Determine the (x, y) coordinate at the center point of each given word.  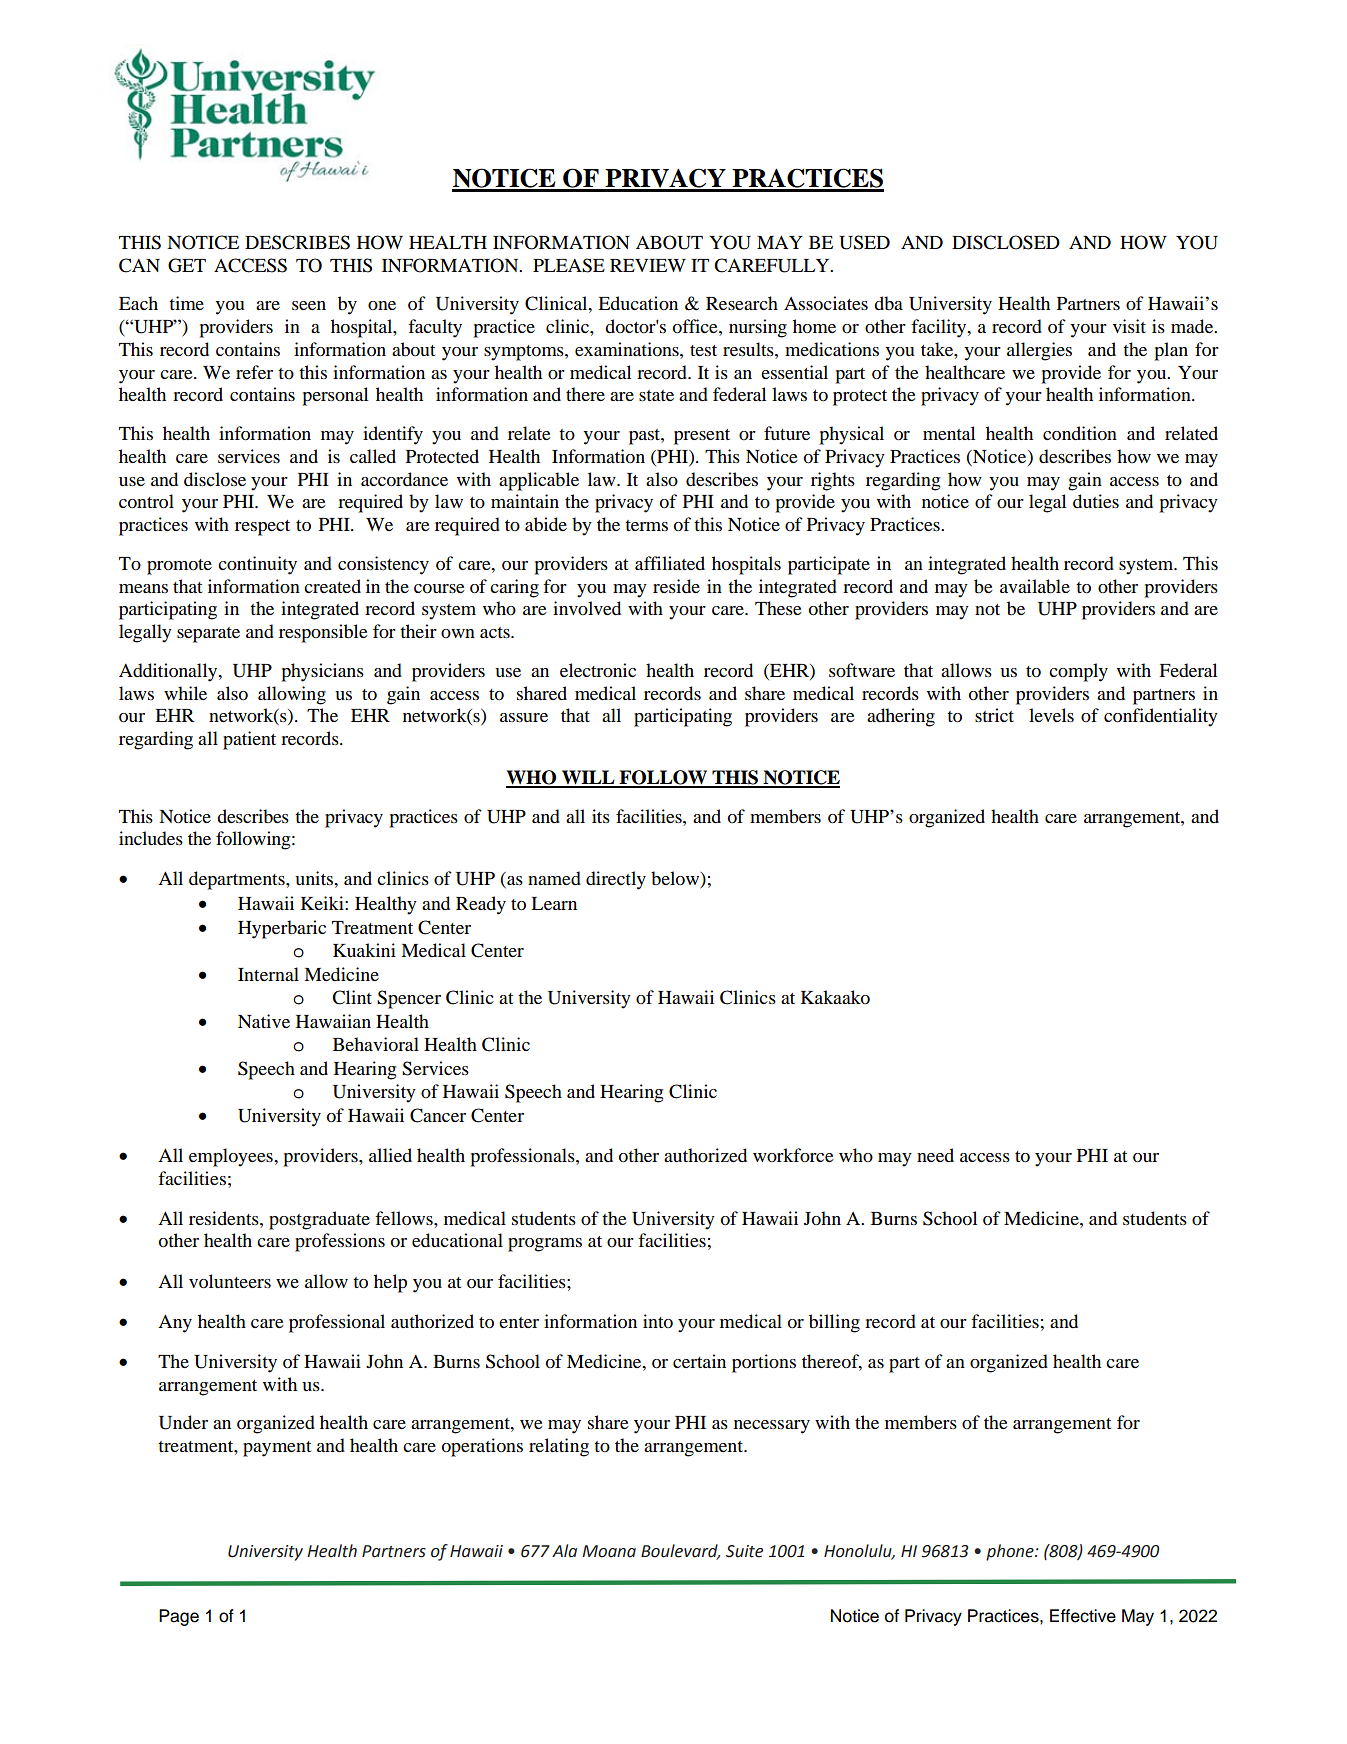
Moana (609, 1551)
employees (232, 1157)
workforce (793, 1155)
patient (249, 740)
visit (1129, 326)
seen (309, 305)
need (935, 1155)
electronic (598, 670)
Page (179, 1617)
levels (1051, 715)
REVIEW (648, 265)
